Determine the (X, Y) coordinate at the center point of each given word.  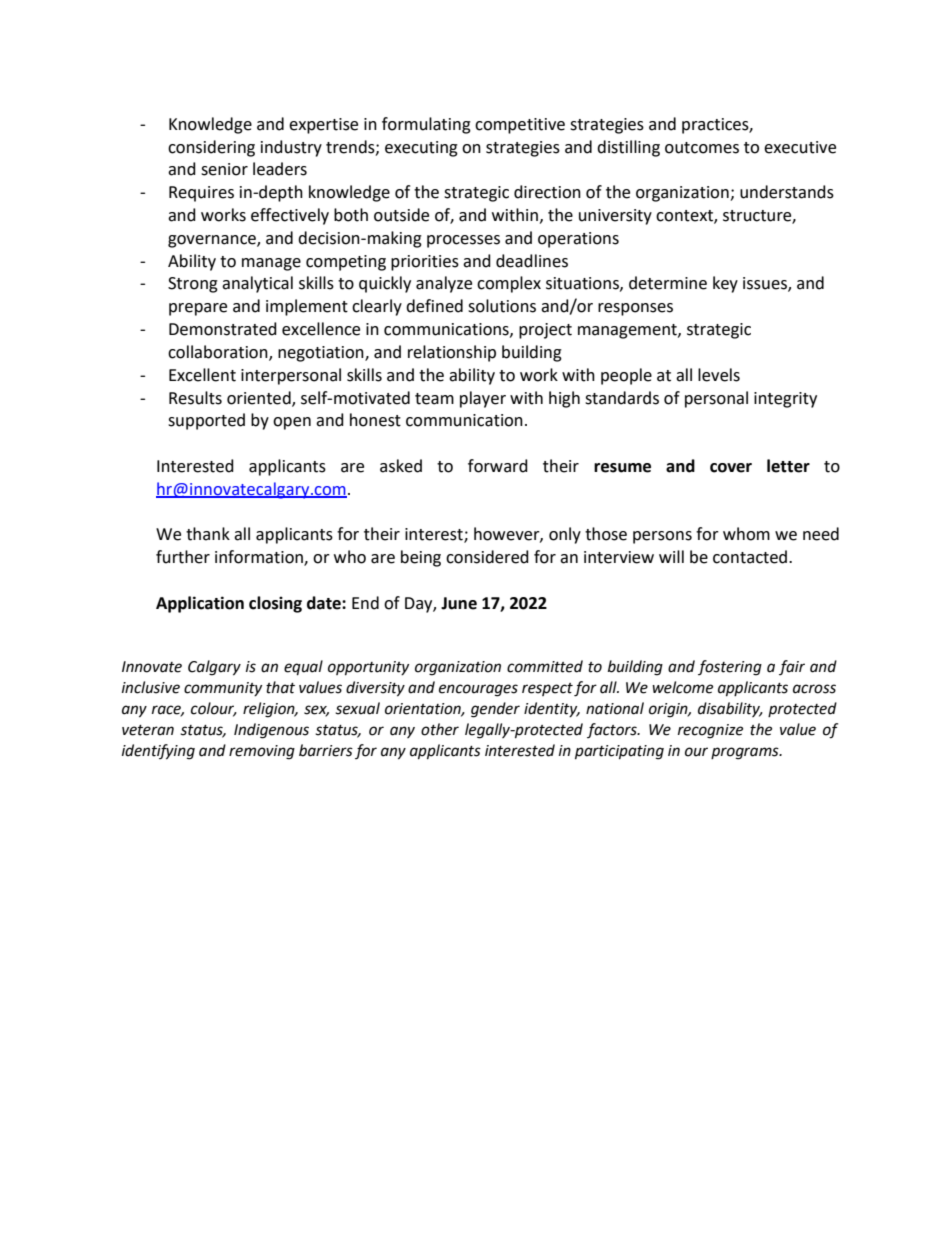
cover (731, 468)
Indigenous (271, 731)
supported (206, 421)
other (440, 729)
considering (211, 148)
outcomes (702, 148)
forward (498, 466)
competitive (520, 126)
